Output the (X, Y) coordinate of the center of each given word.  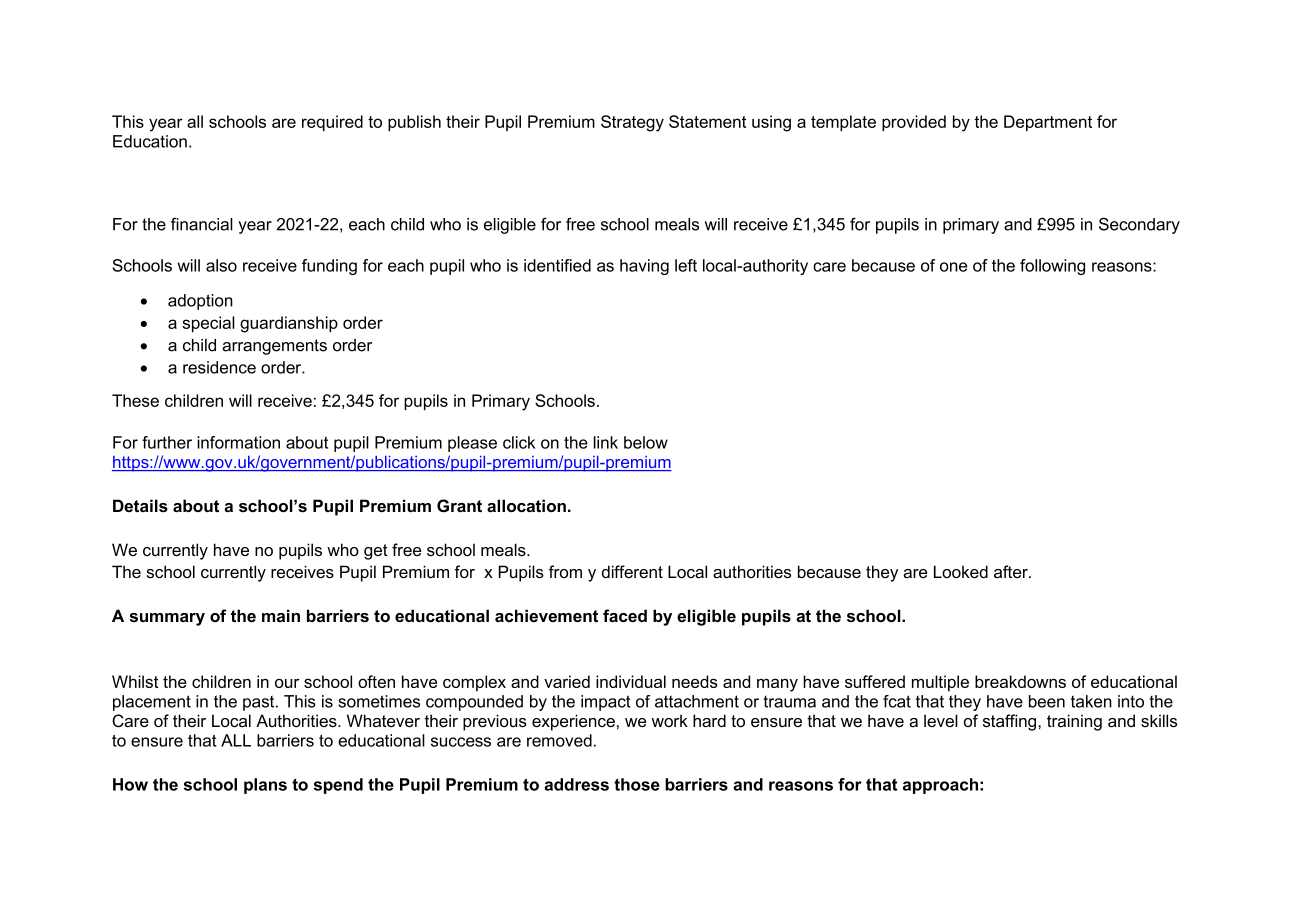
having (644, 267)
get (376, 552)
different (632, 571)
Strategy (632, 123)
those (637, 784)
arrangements (274, 347)
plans (265, 786)
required (332, 123)
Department (1048, 123)
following (1052, 267)
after (1012, 571)
